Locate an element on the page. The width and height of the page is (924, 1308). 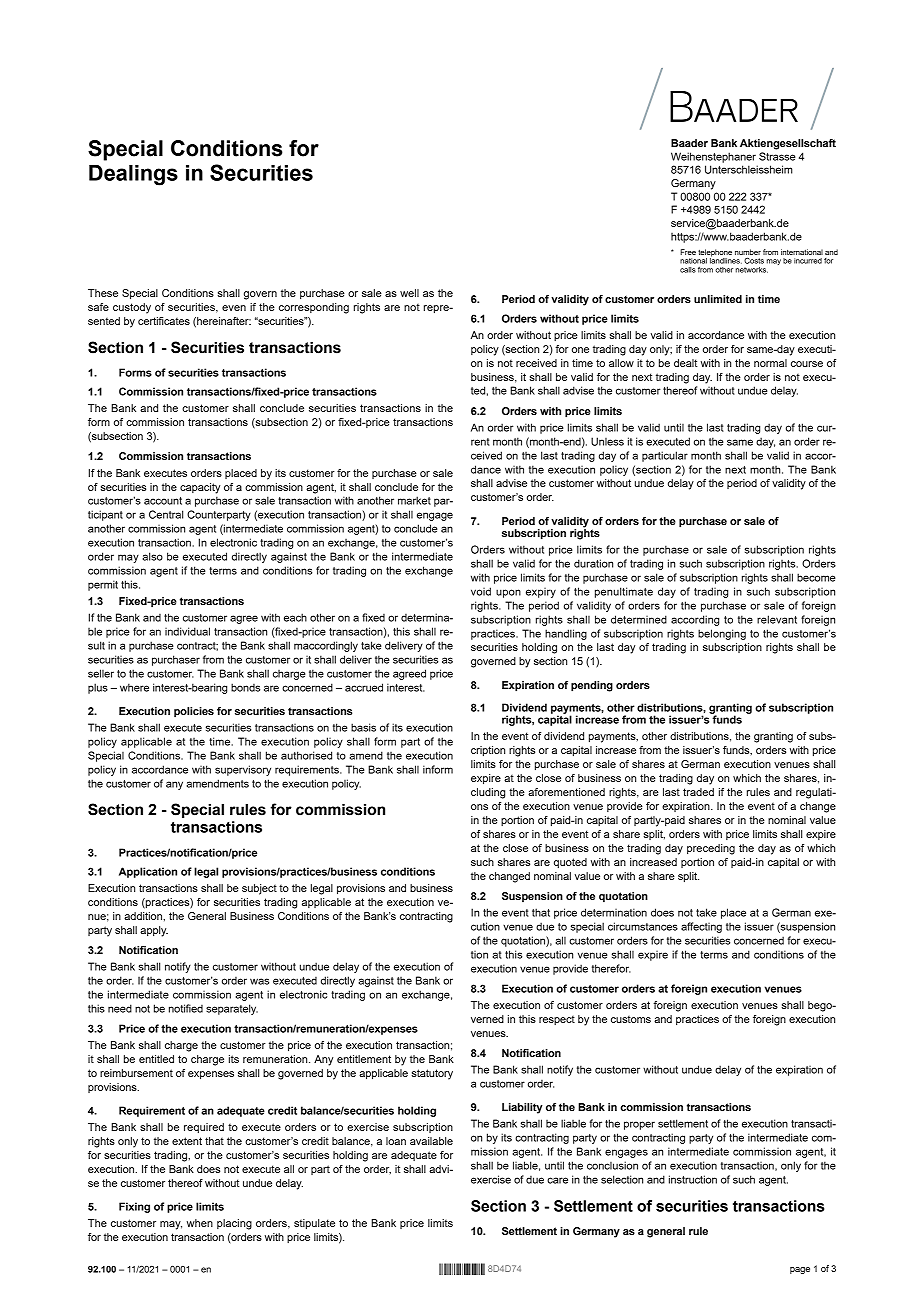
page is located at coordinates (800, 1270).
